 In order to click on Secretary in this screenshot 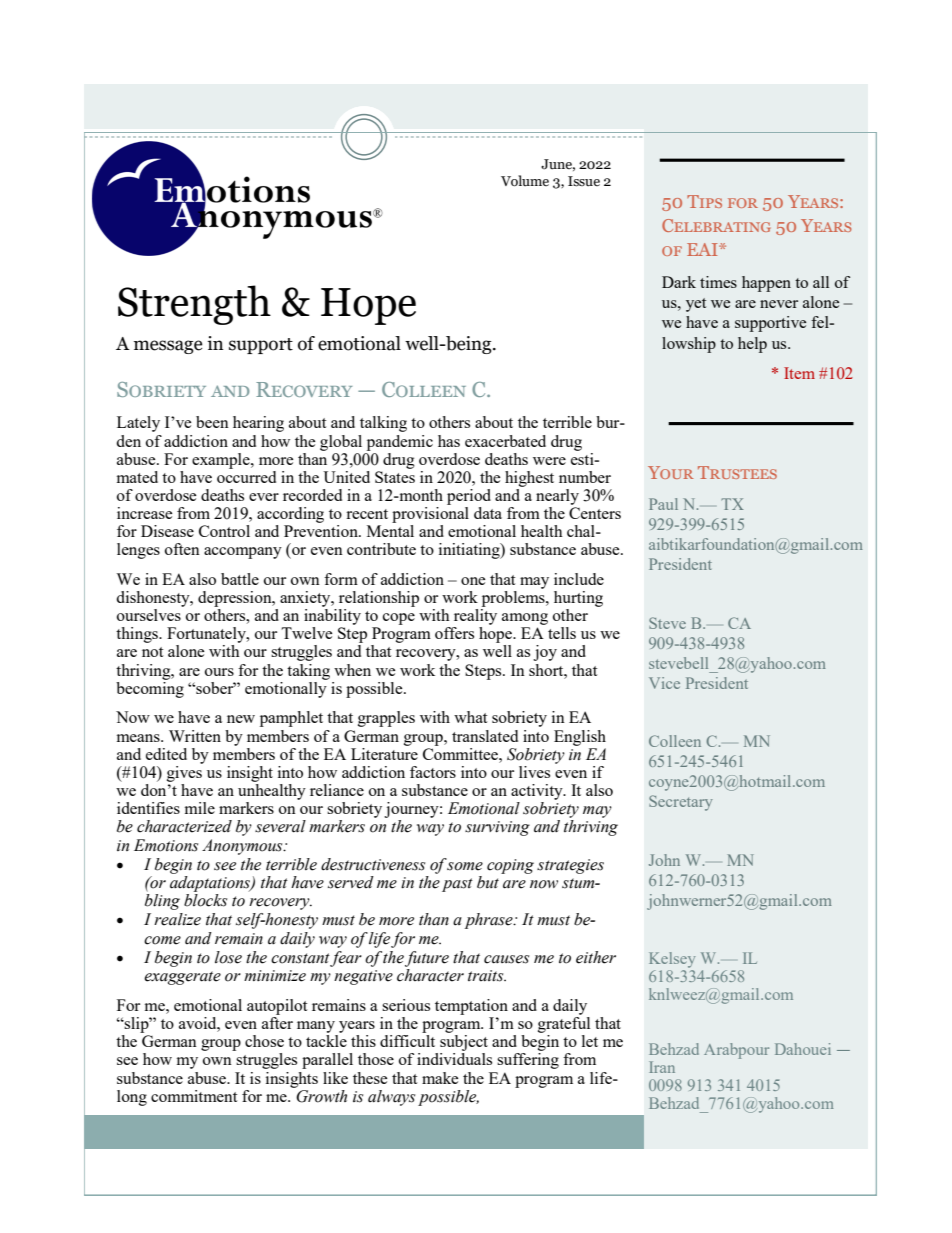, I will do `click(681, 803)`.
